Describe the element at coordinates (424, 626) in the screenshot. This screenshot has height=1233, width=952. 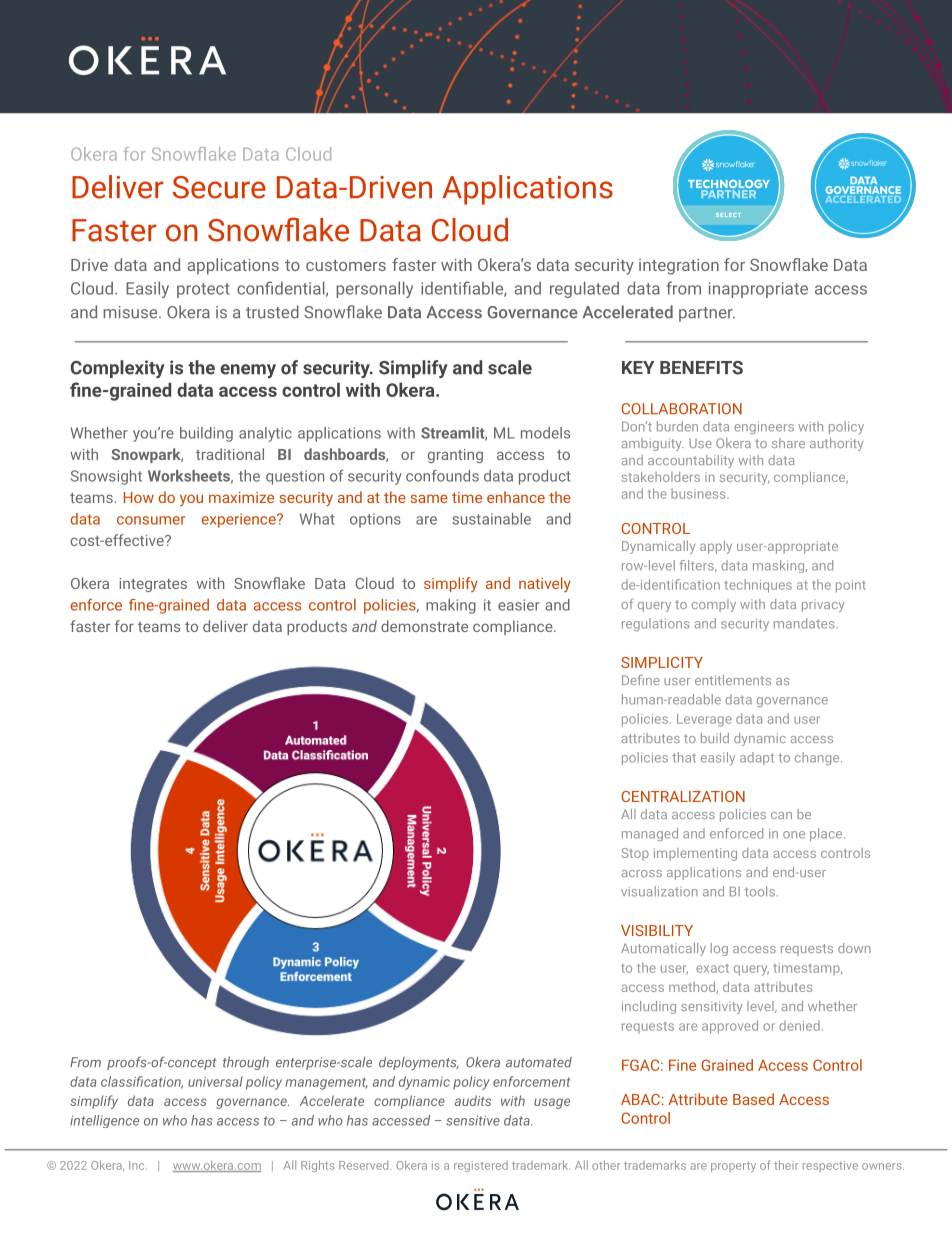
I see `demonstrate` at that location.
